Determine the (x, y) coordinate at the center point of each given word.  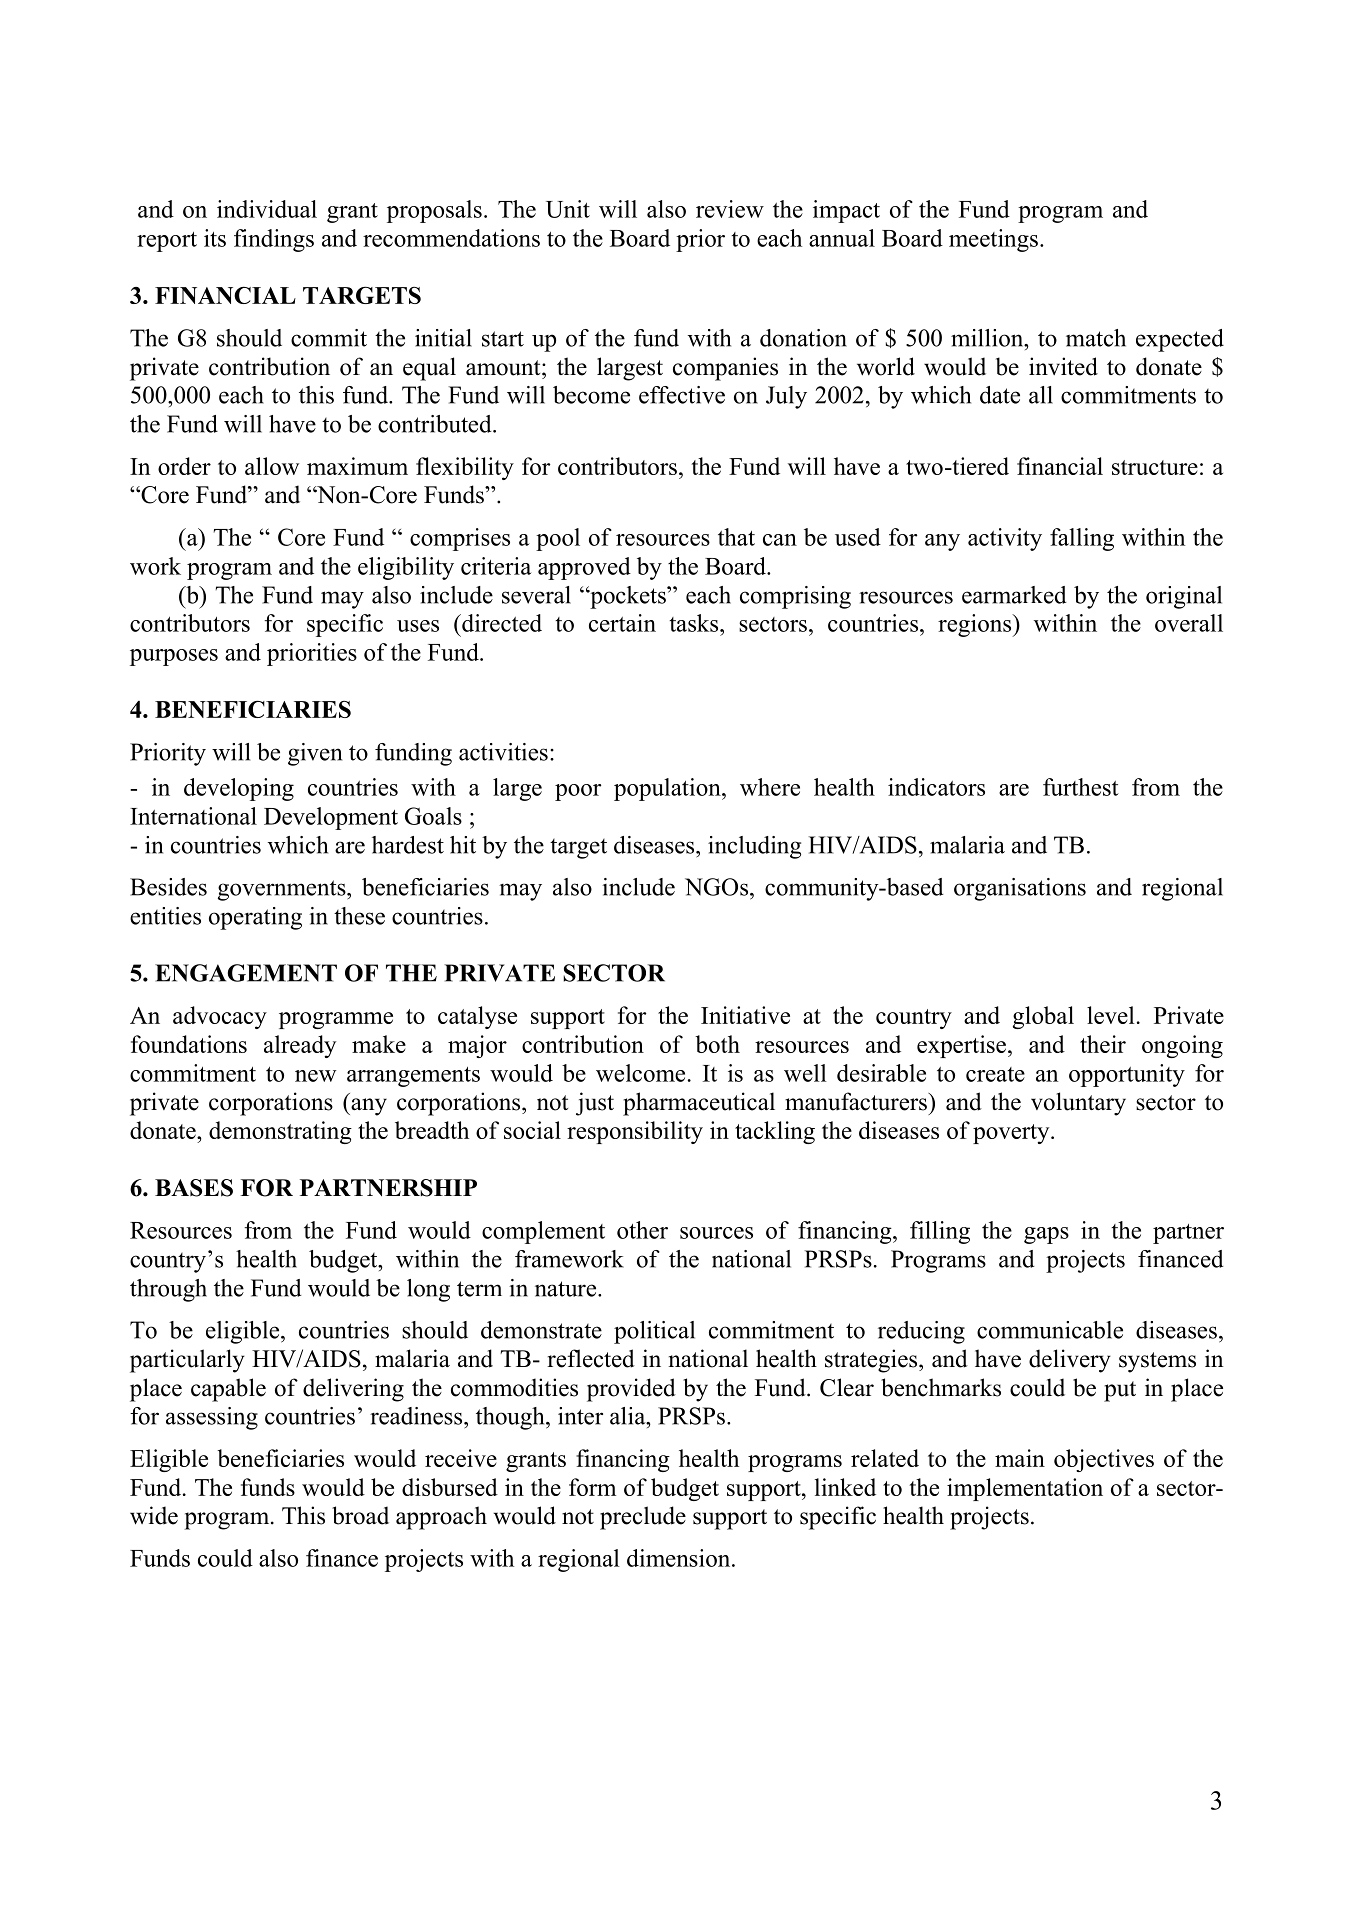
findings (274, 240)
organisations (1020, 889)
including (754, 847)
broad (360, 1515)
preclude (643, 1518)
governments (283, 890)
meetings (993, 240)
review (730, 209)
